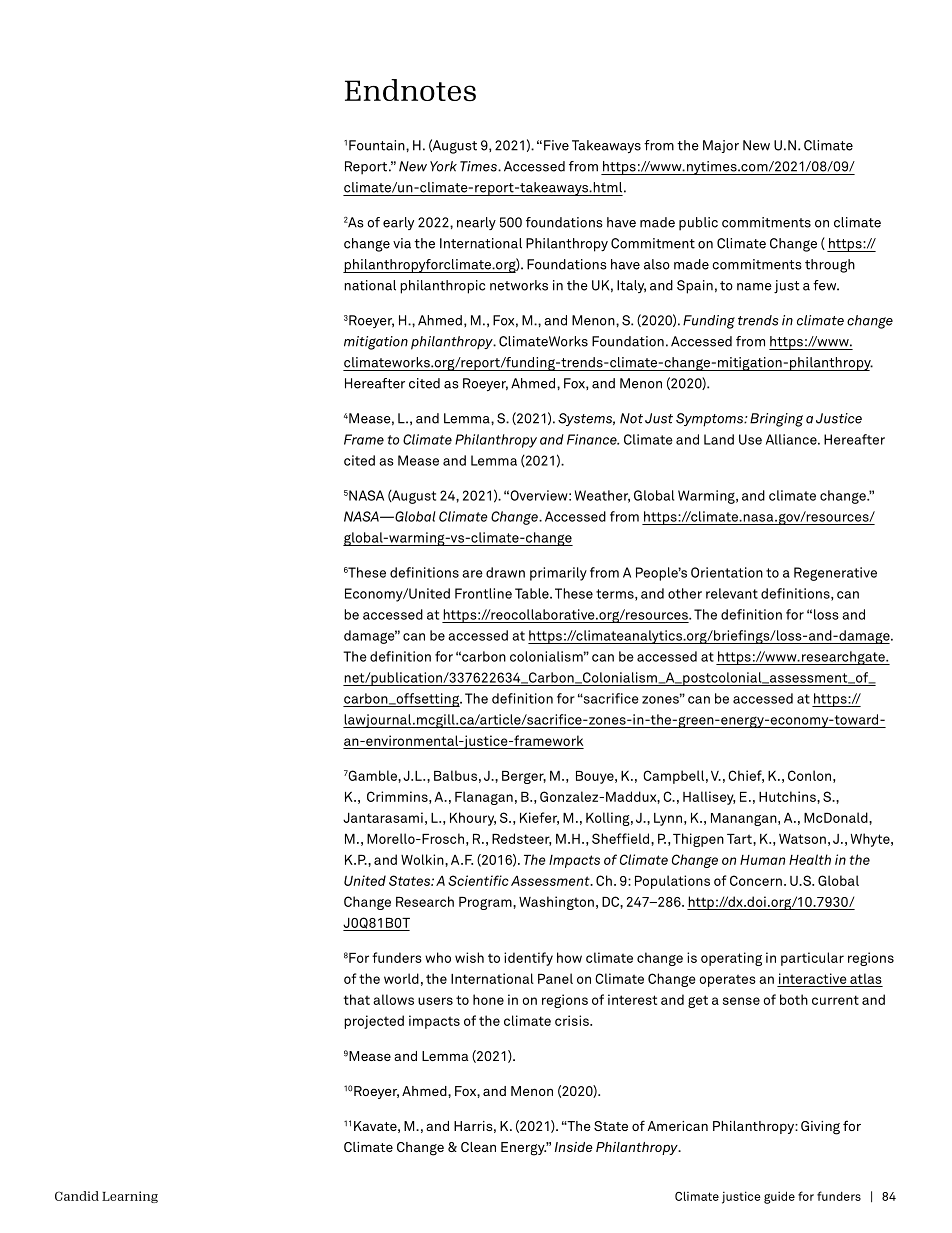 The image size is (952, 1233). I want to click on Endnotes, so click(410, 90).
